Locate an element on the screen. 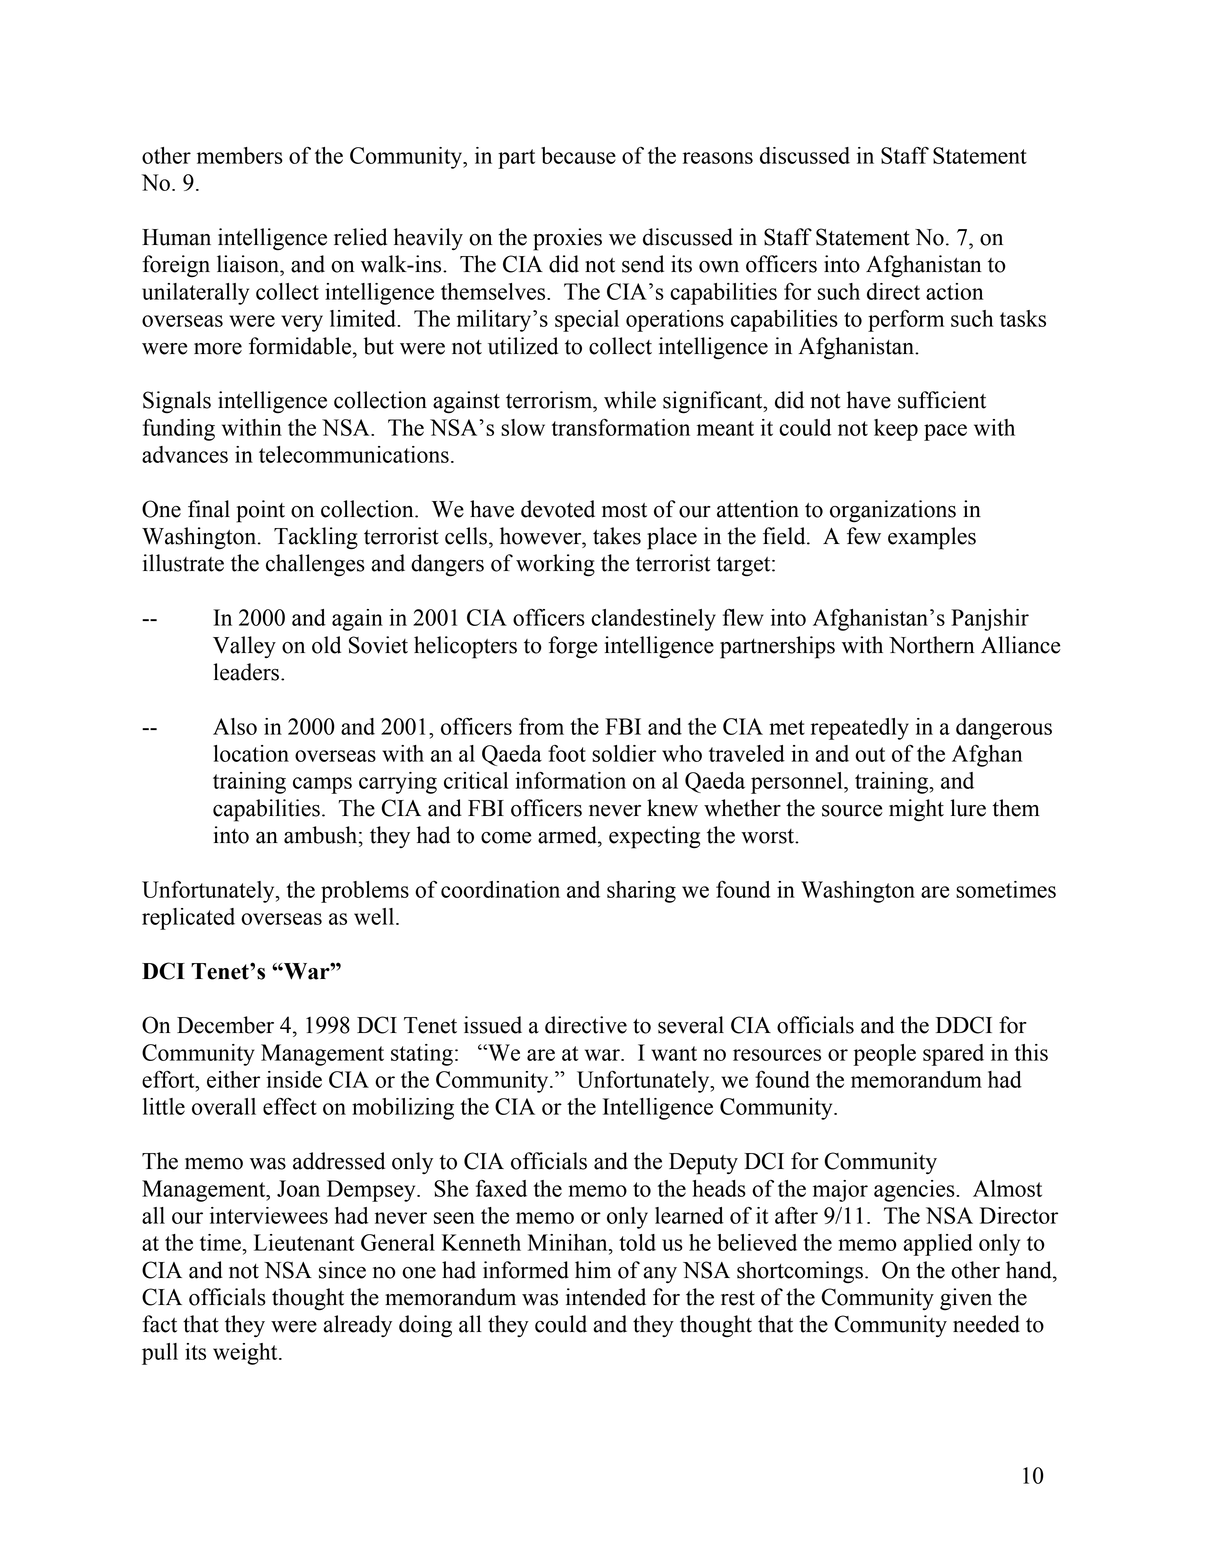  location is located at coordinates (251, 753).
